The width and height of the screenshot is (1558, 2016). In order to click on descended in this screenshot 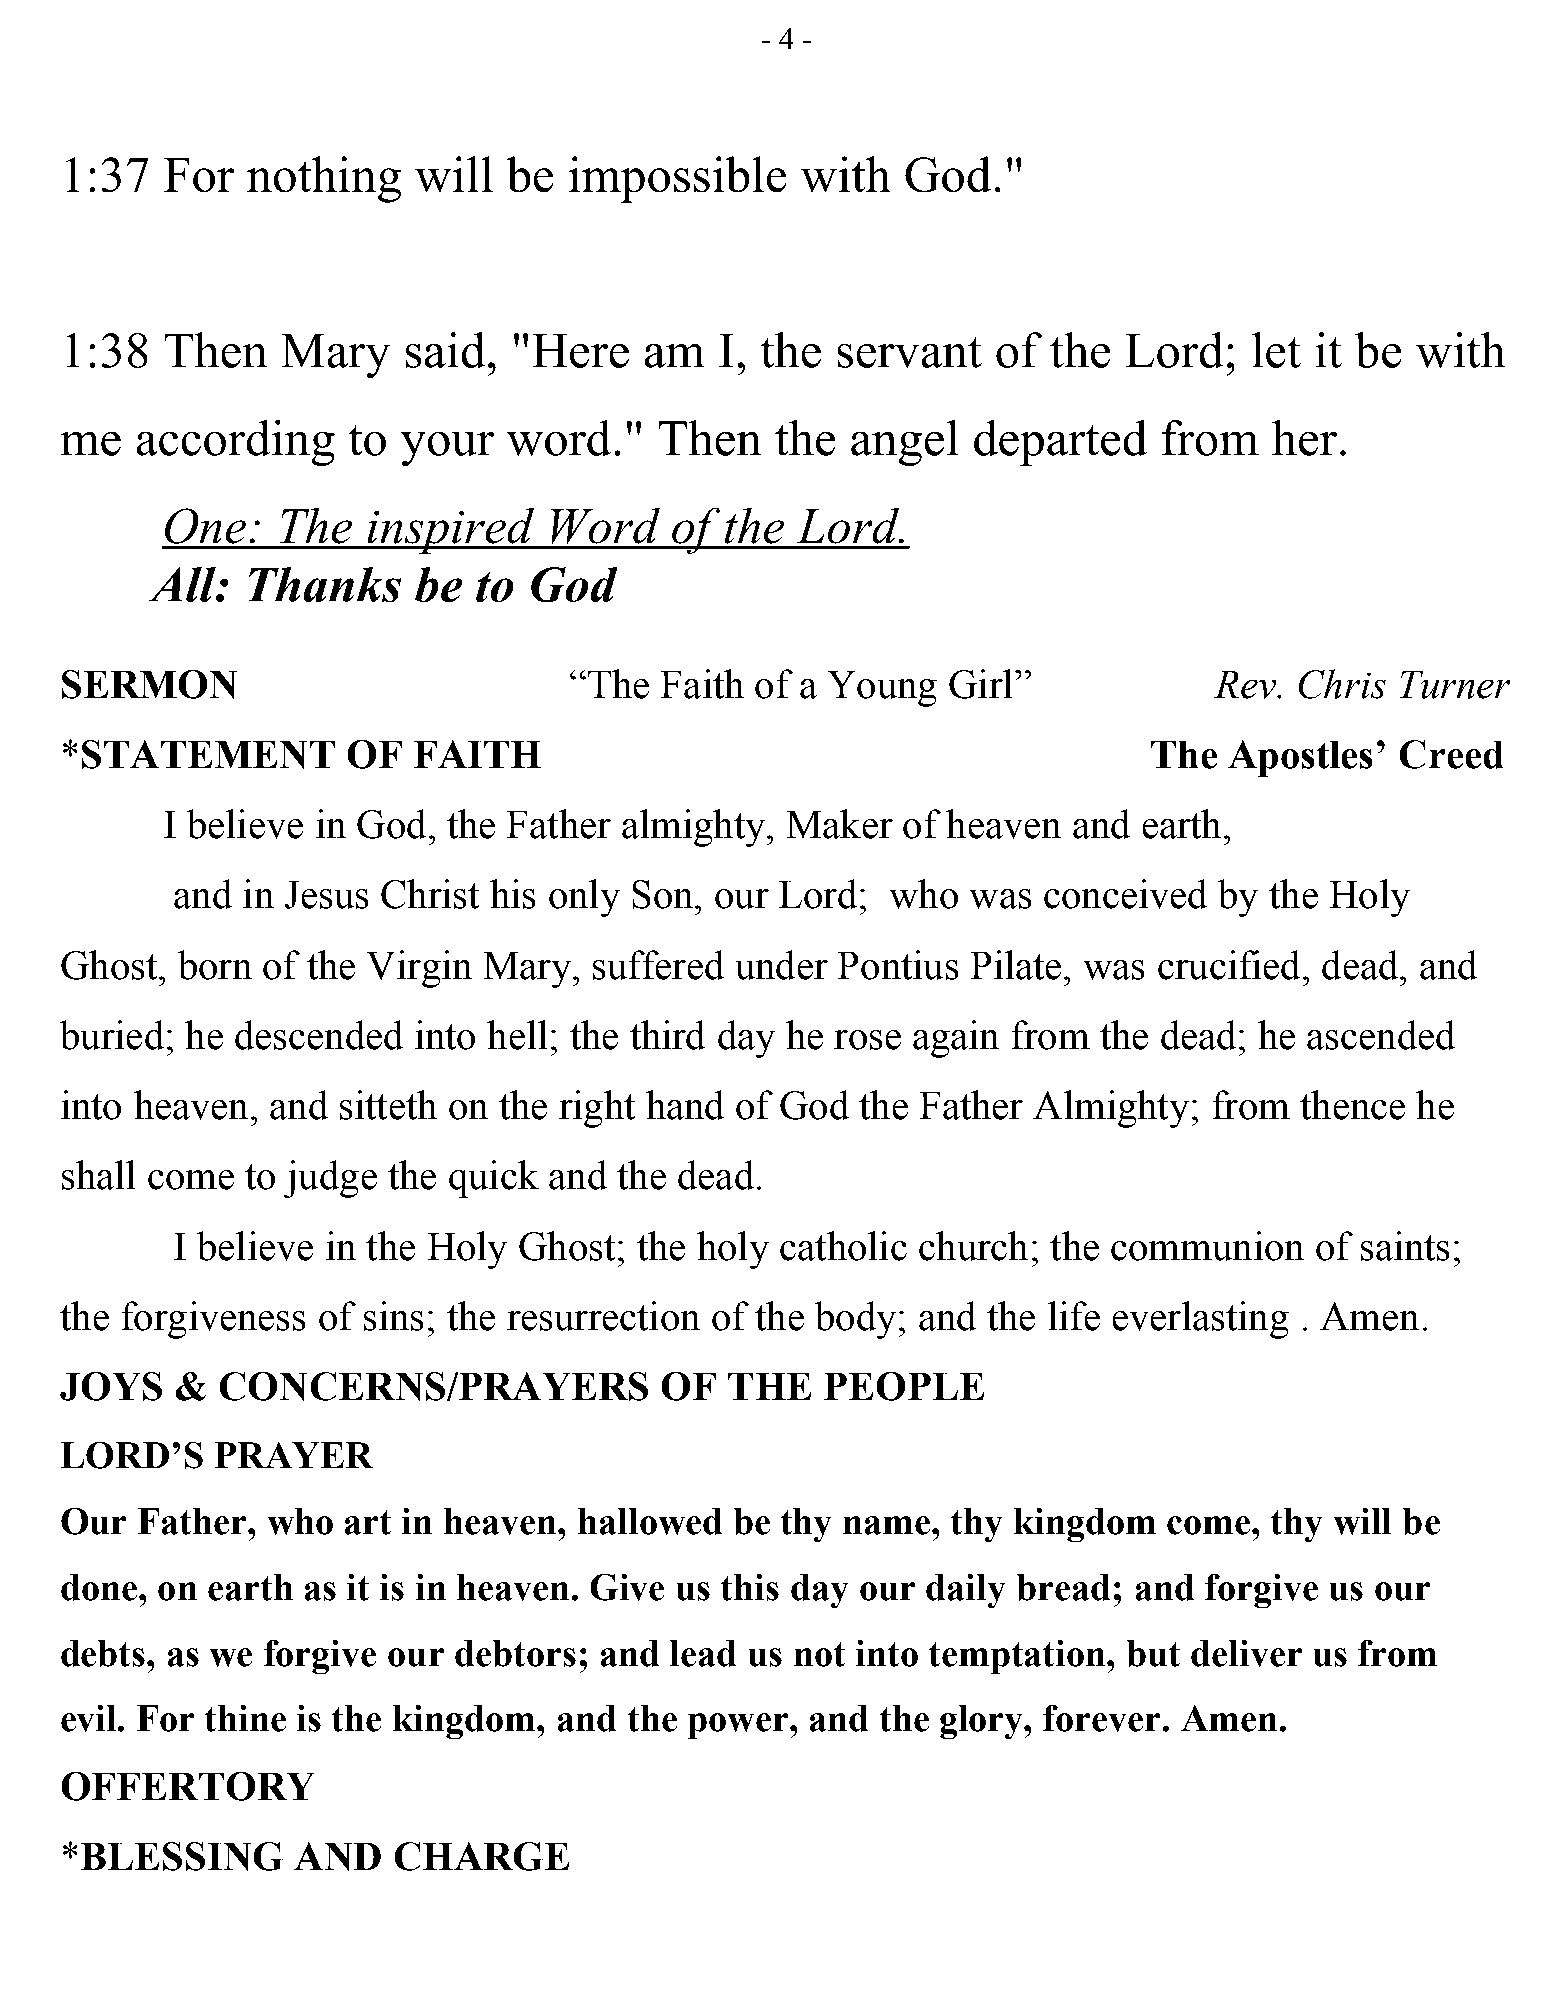, I will do `click(319, 1035)`.
